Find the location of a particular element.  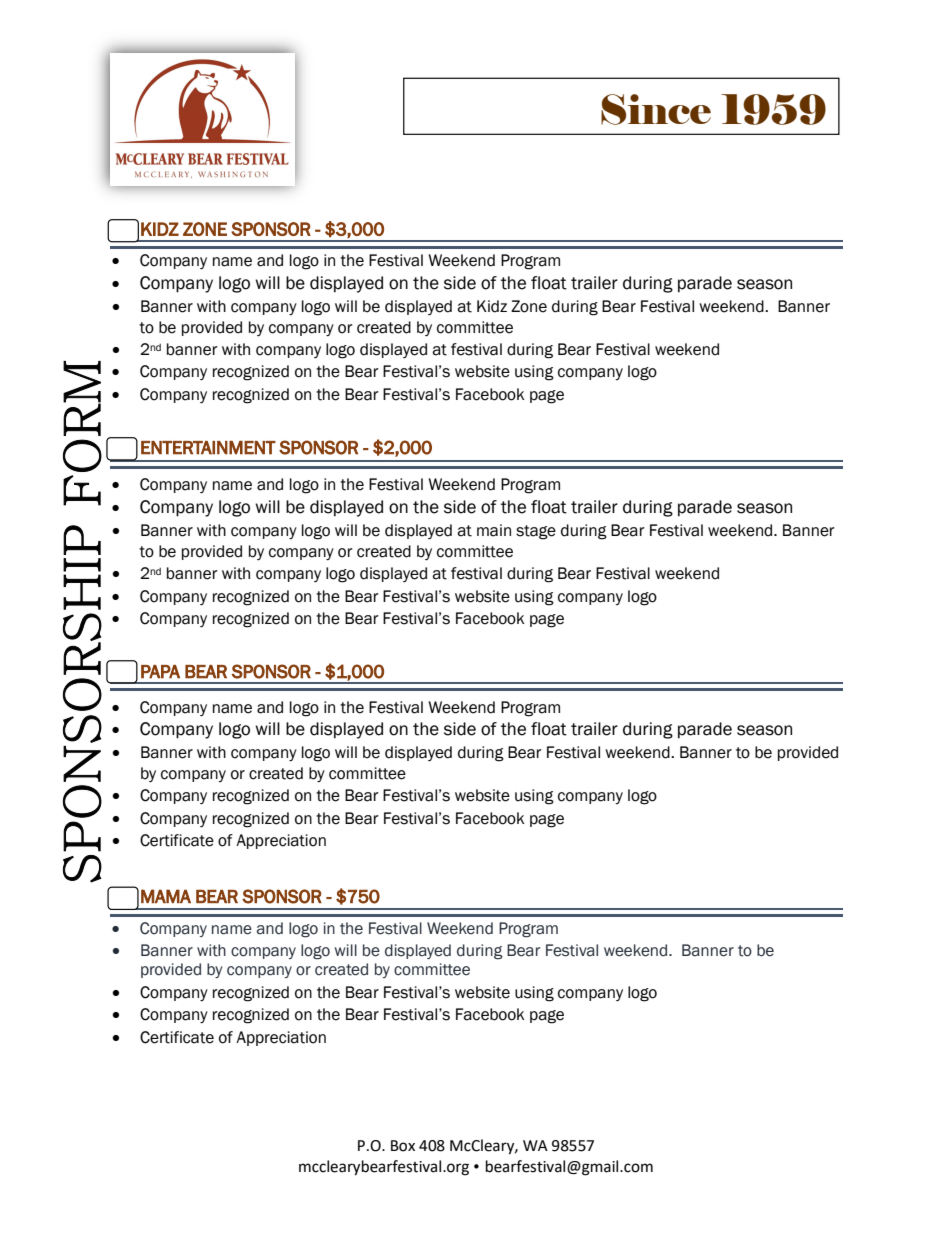

MAMA is located at coordinates (166, 896).
